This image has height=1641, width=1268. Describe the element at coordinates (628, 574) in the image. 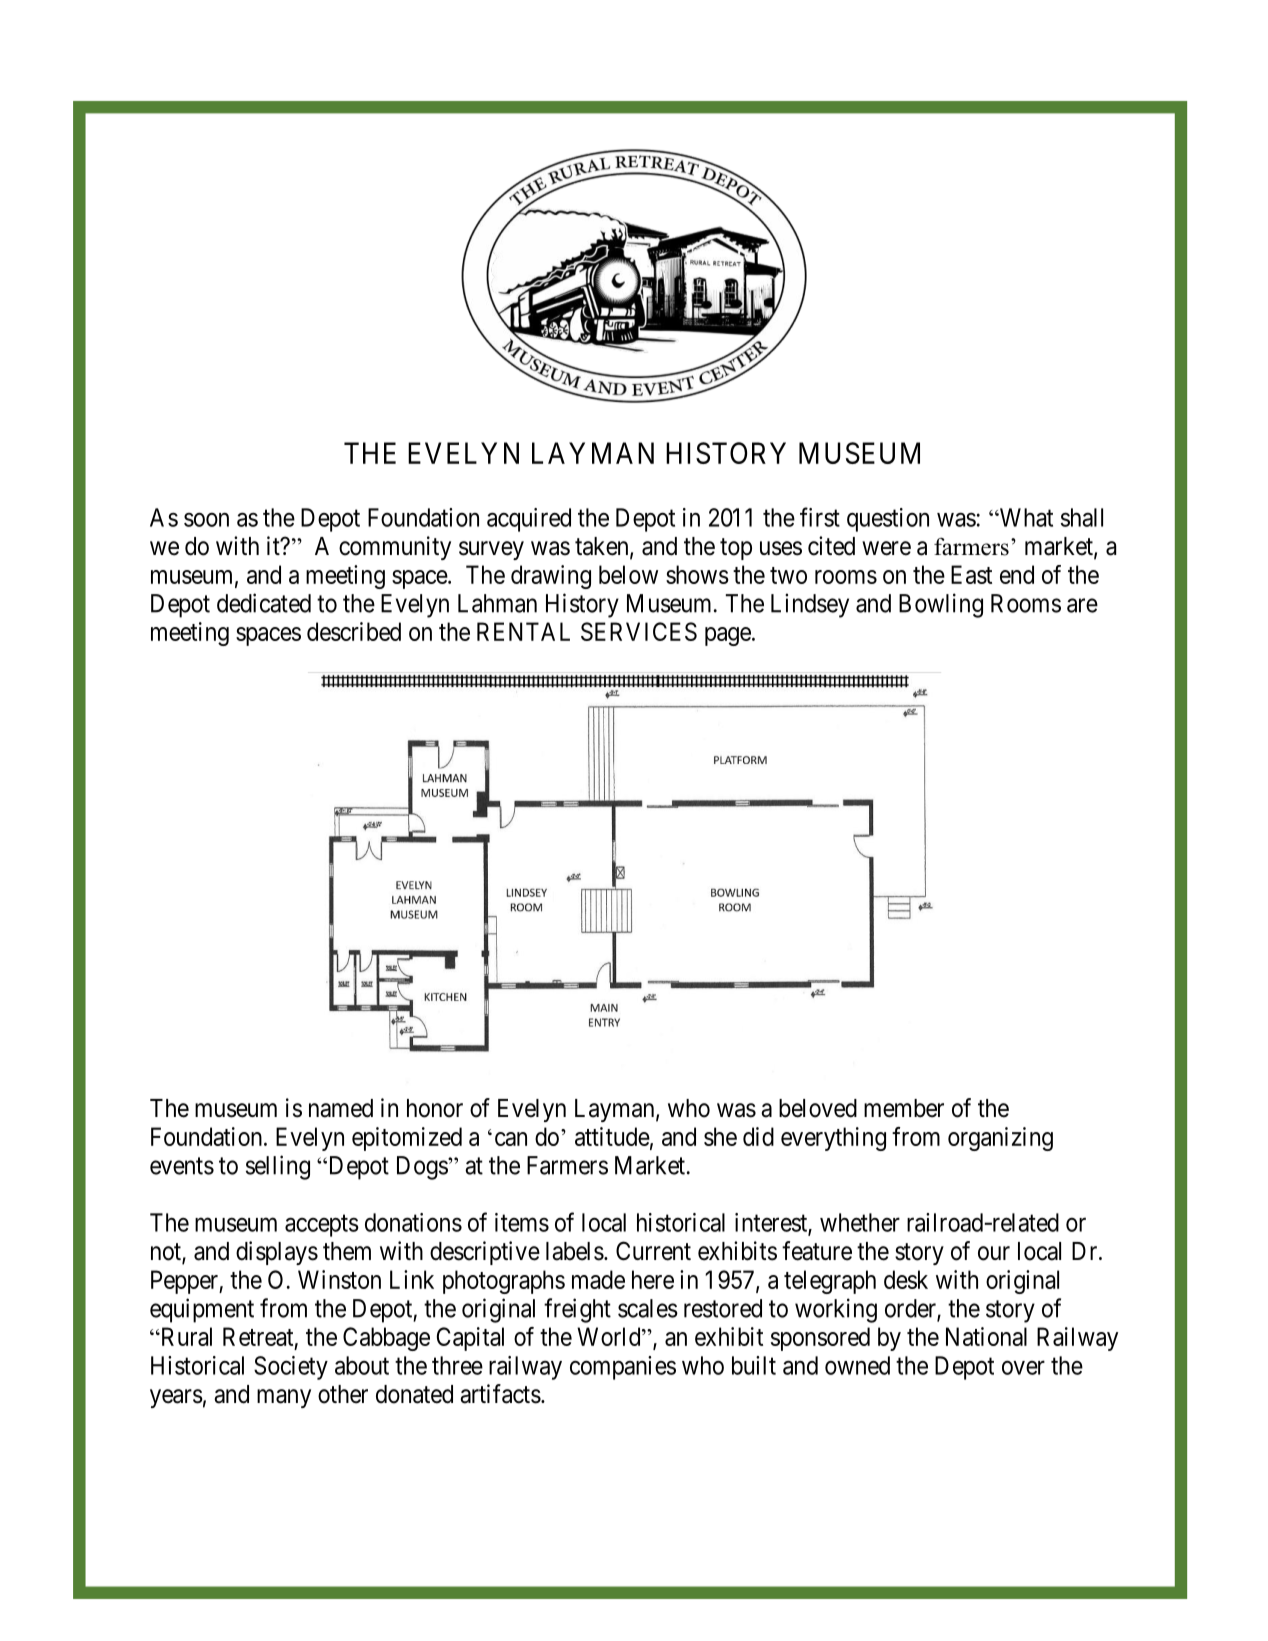

I see `below` at that location.
